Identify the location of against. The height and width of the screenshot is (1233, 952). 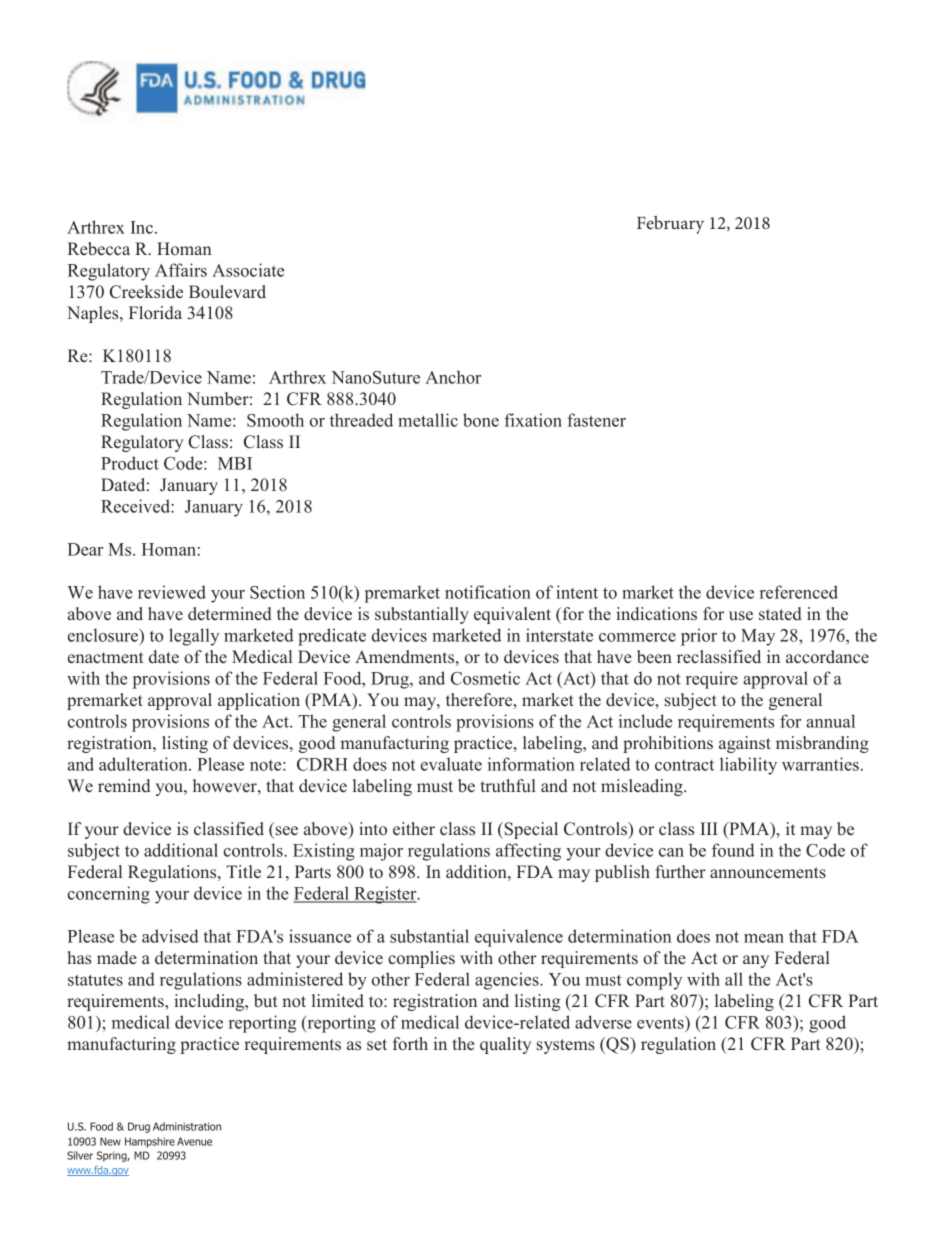
(745, 744).
